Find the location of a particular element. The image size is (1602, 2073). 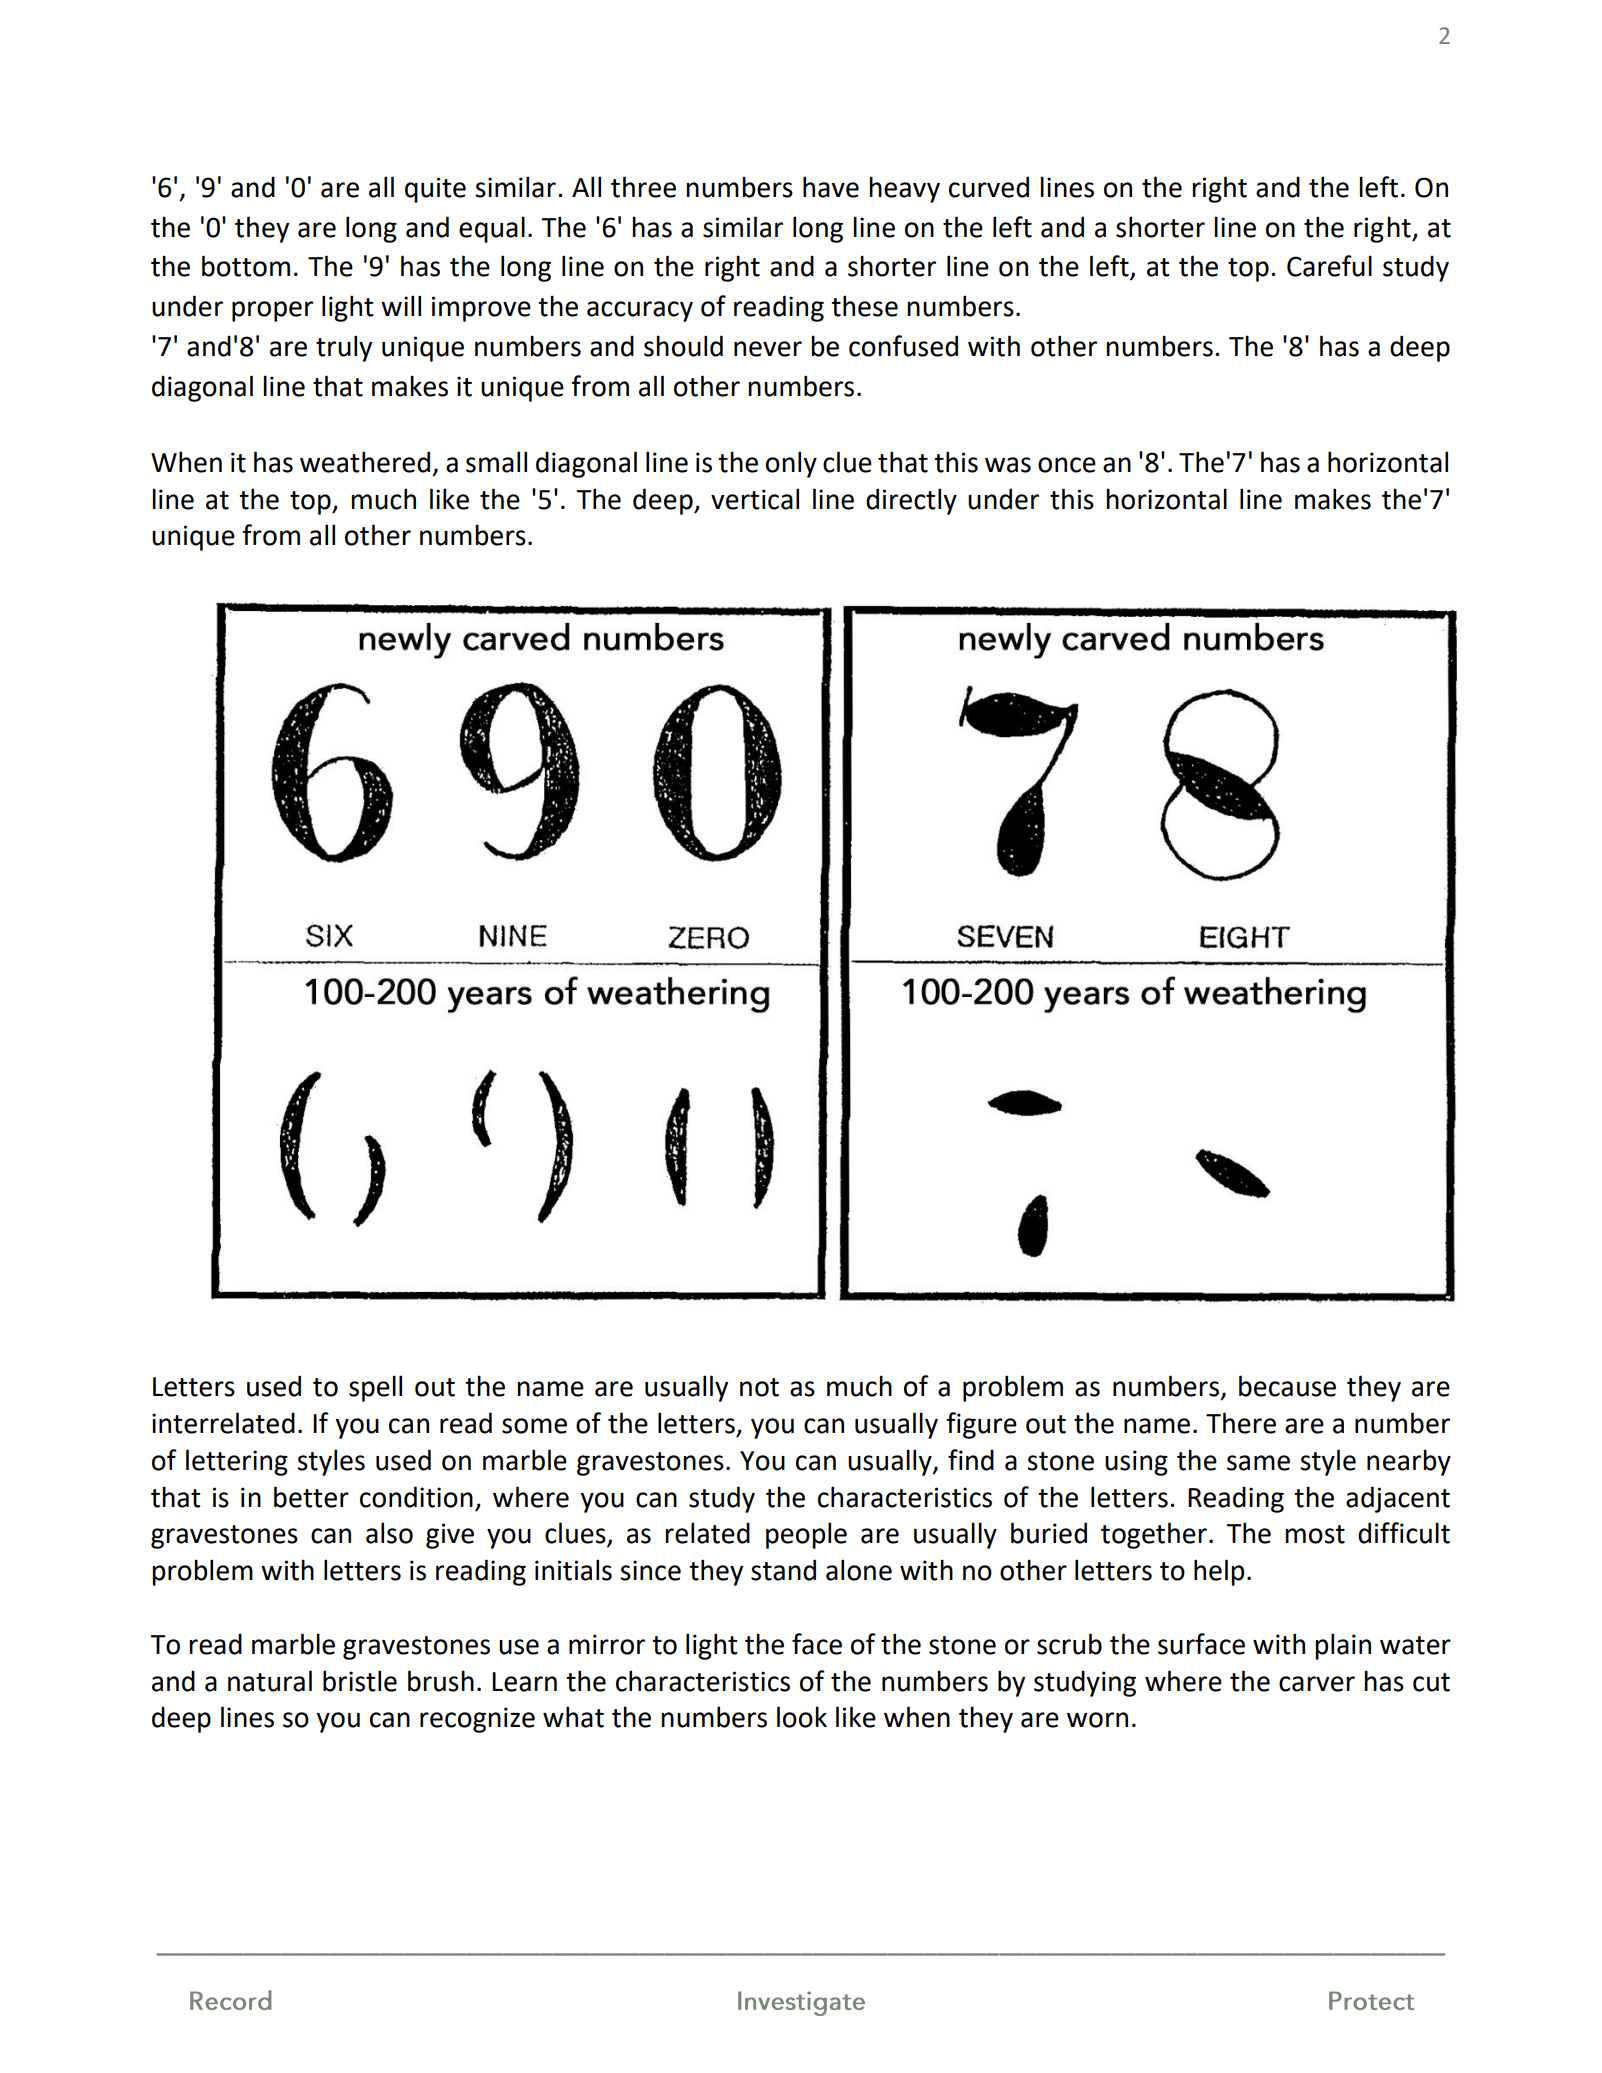

brush is located at coordinates (441, 1681).
